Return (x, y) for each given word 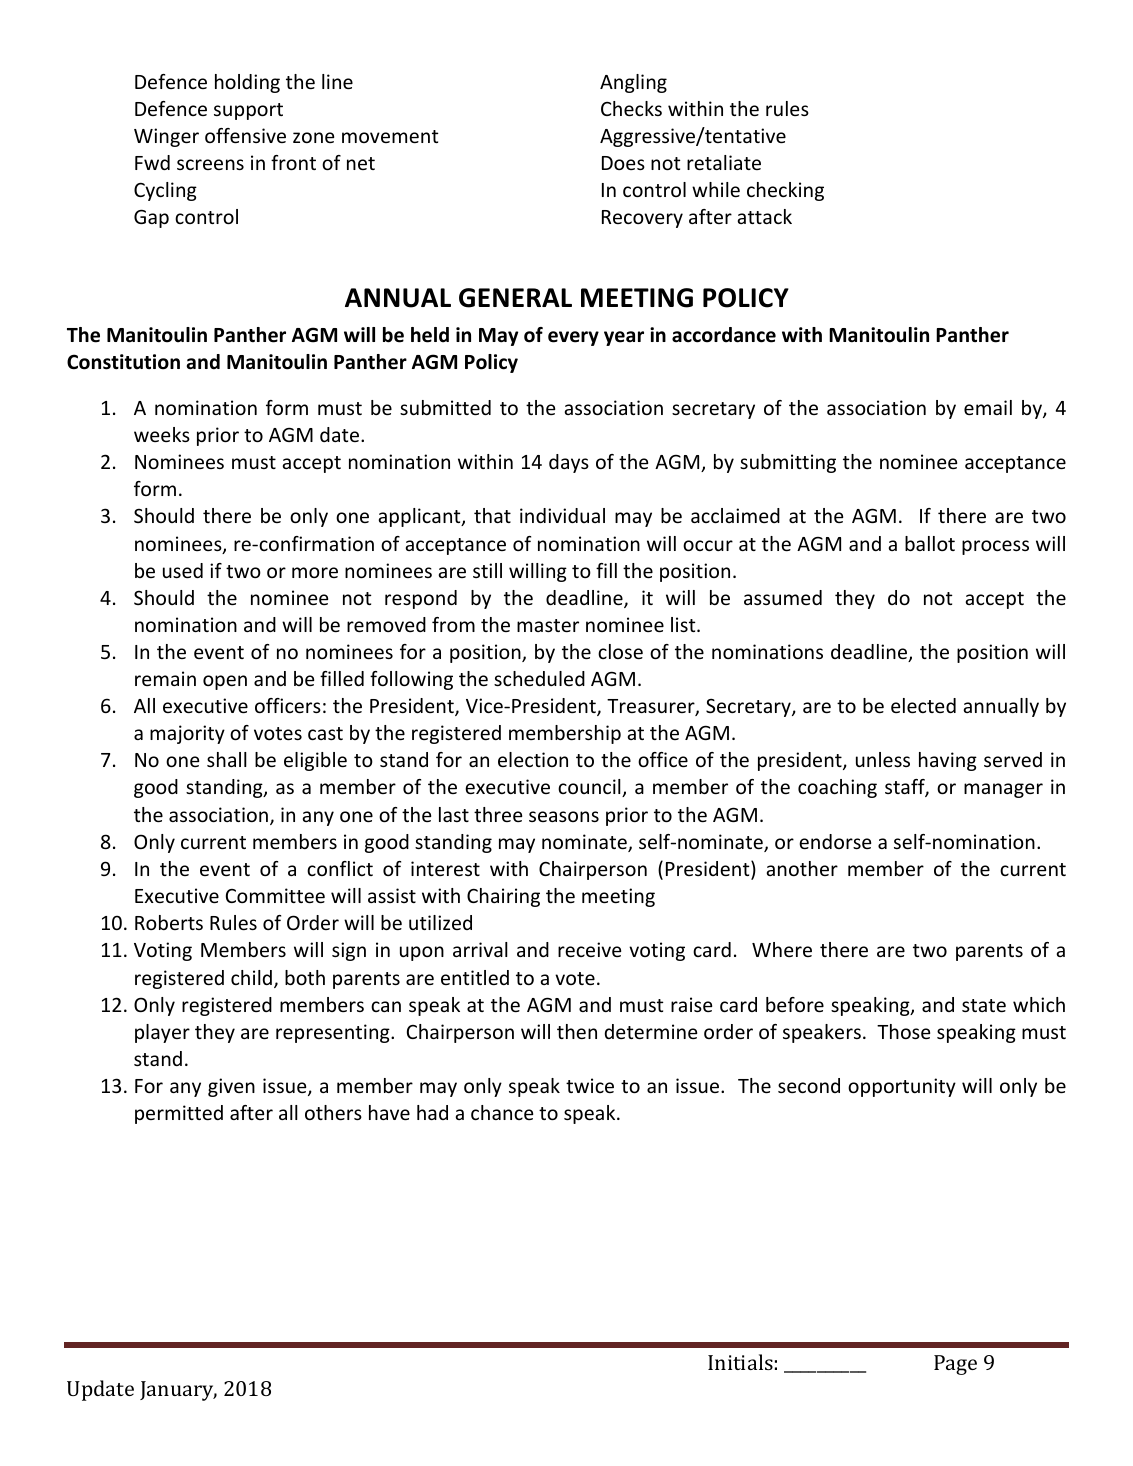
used (183, 570)
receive (589, 949)
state (984, 1005)
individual (562, 515)
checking (785, 191)
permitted (179, 1114)
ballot (930, 543)
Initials (740, 1362)
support (248, 111)
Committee (275, 895)
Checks (631, 108)
